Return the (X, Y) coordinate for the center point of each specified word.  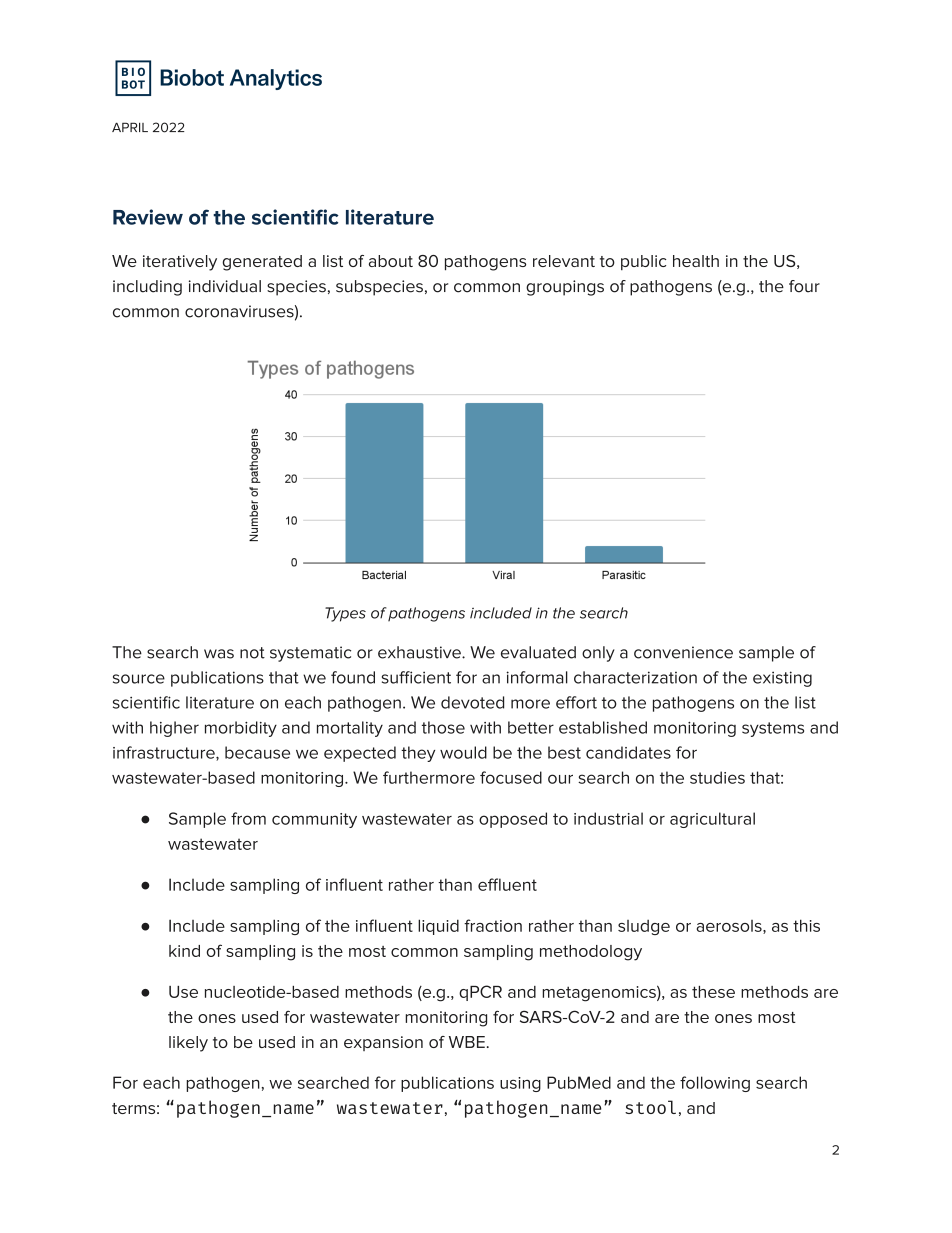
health (696, 261)
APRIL (130, 127)
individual (225, 286)
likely (188, 1044)
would (463, 752)
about (391, 261)
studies (717, 777)
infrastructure (165, 753)
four (804, 286)
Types (345, 614)
